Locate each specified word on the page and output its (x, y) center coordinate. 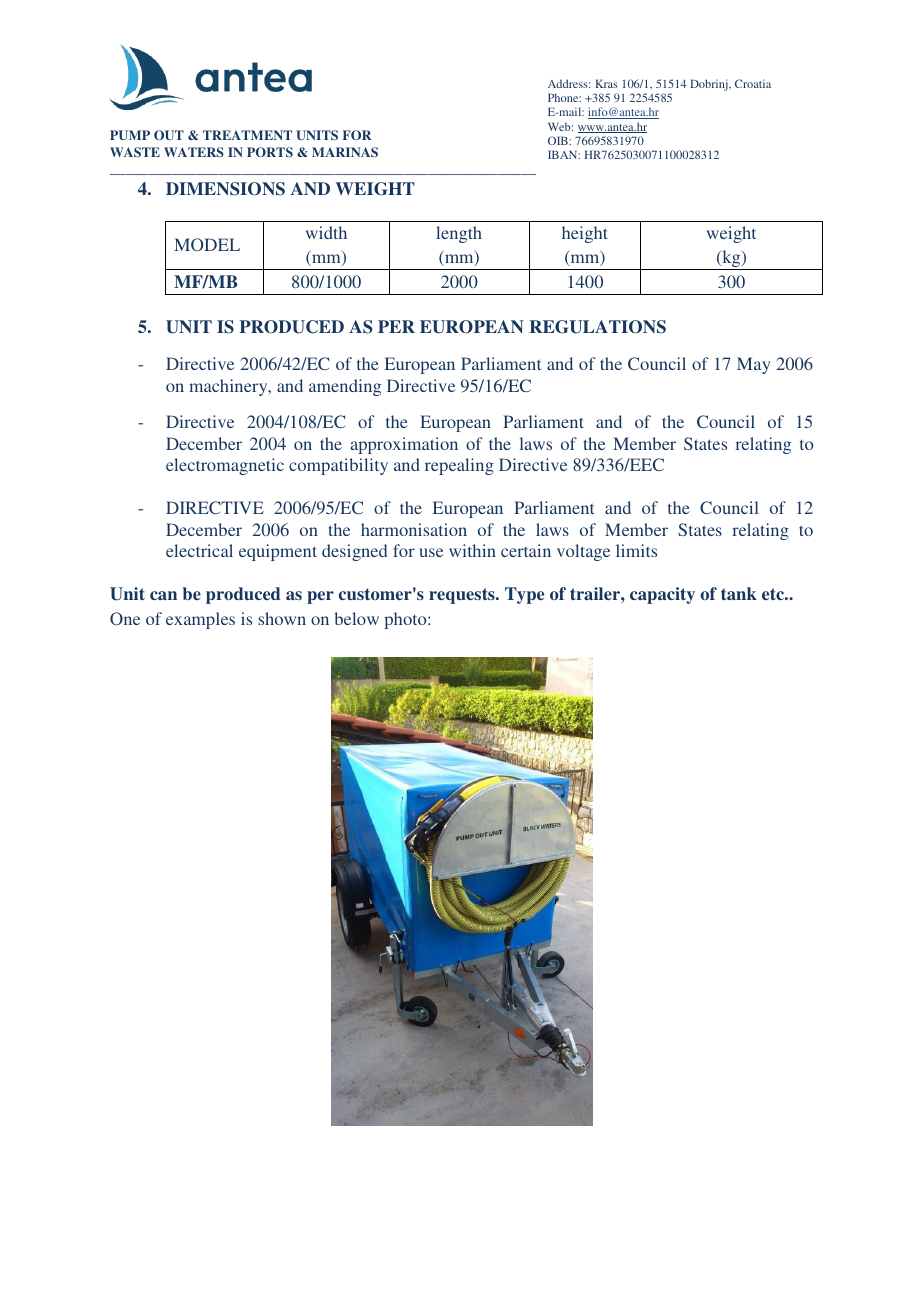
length (459, 234)
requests (463, 596)
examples (200, 620)
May (753, 365)
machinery (229, 387)
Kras (606, 83)
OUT (169, 135)
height (585, 234)
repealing (459, 466)
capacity (662, 595)
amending (345, 387)
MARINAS (345, 152)
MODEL (207, 244)
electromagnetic (225, 466)
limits (636, 550)
